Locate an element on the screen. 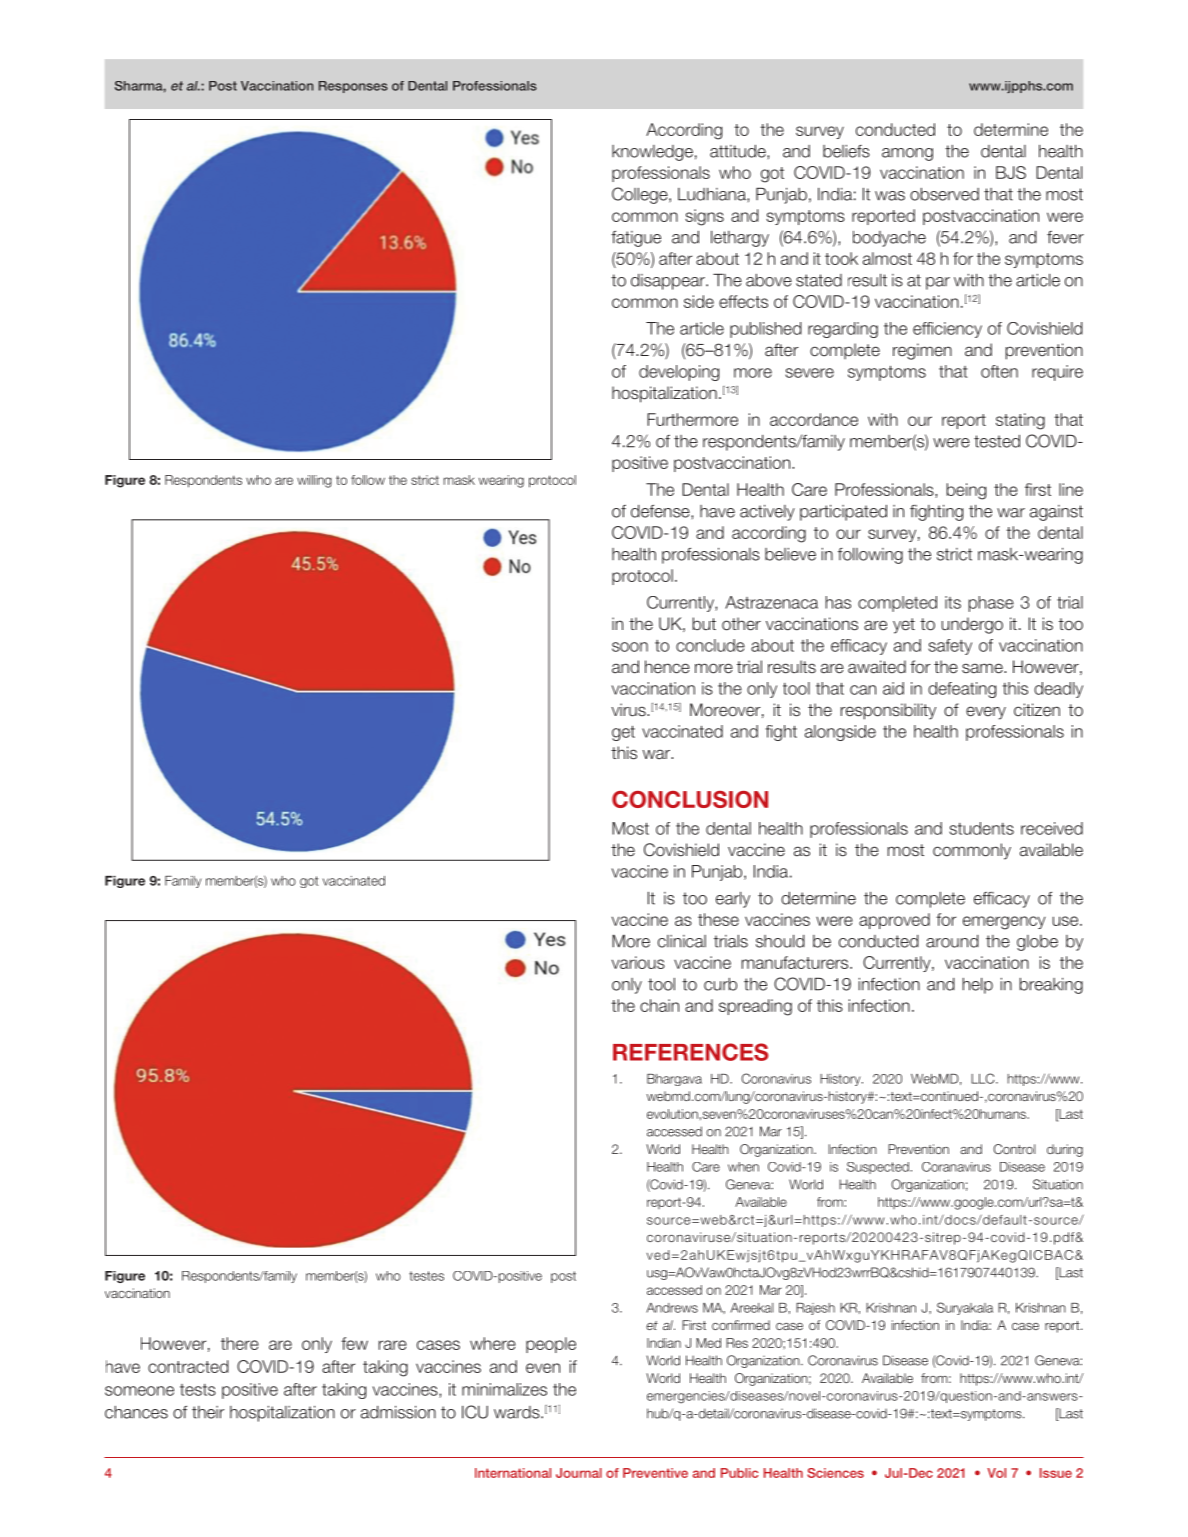 The width and height of the screenshot is (1188, 1537). get is located at coordinates (623, 733).
